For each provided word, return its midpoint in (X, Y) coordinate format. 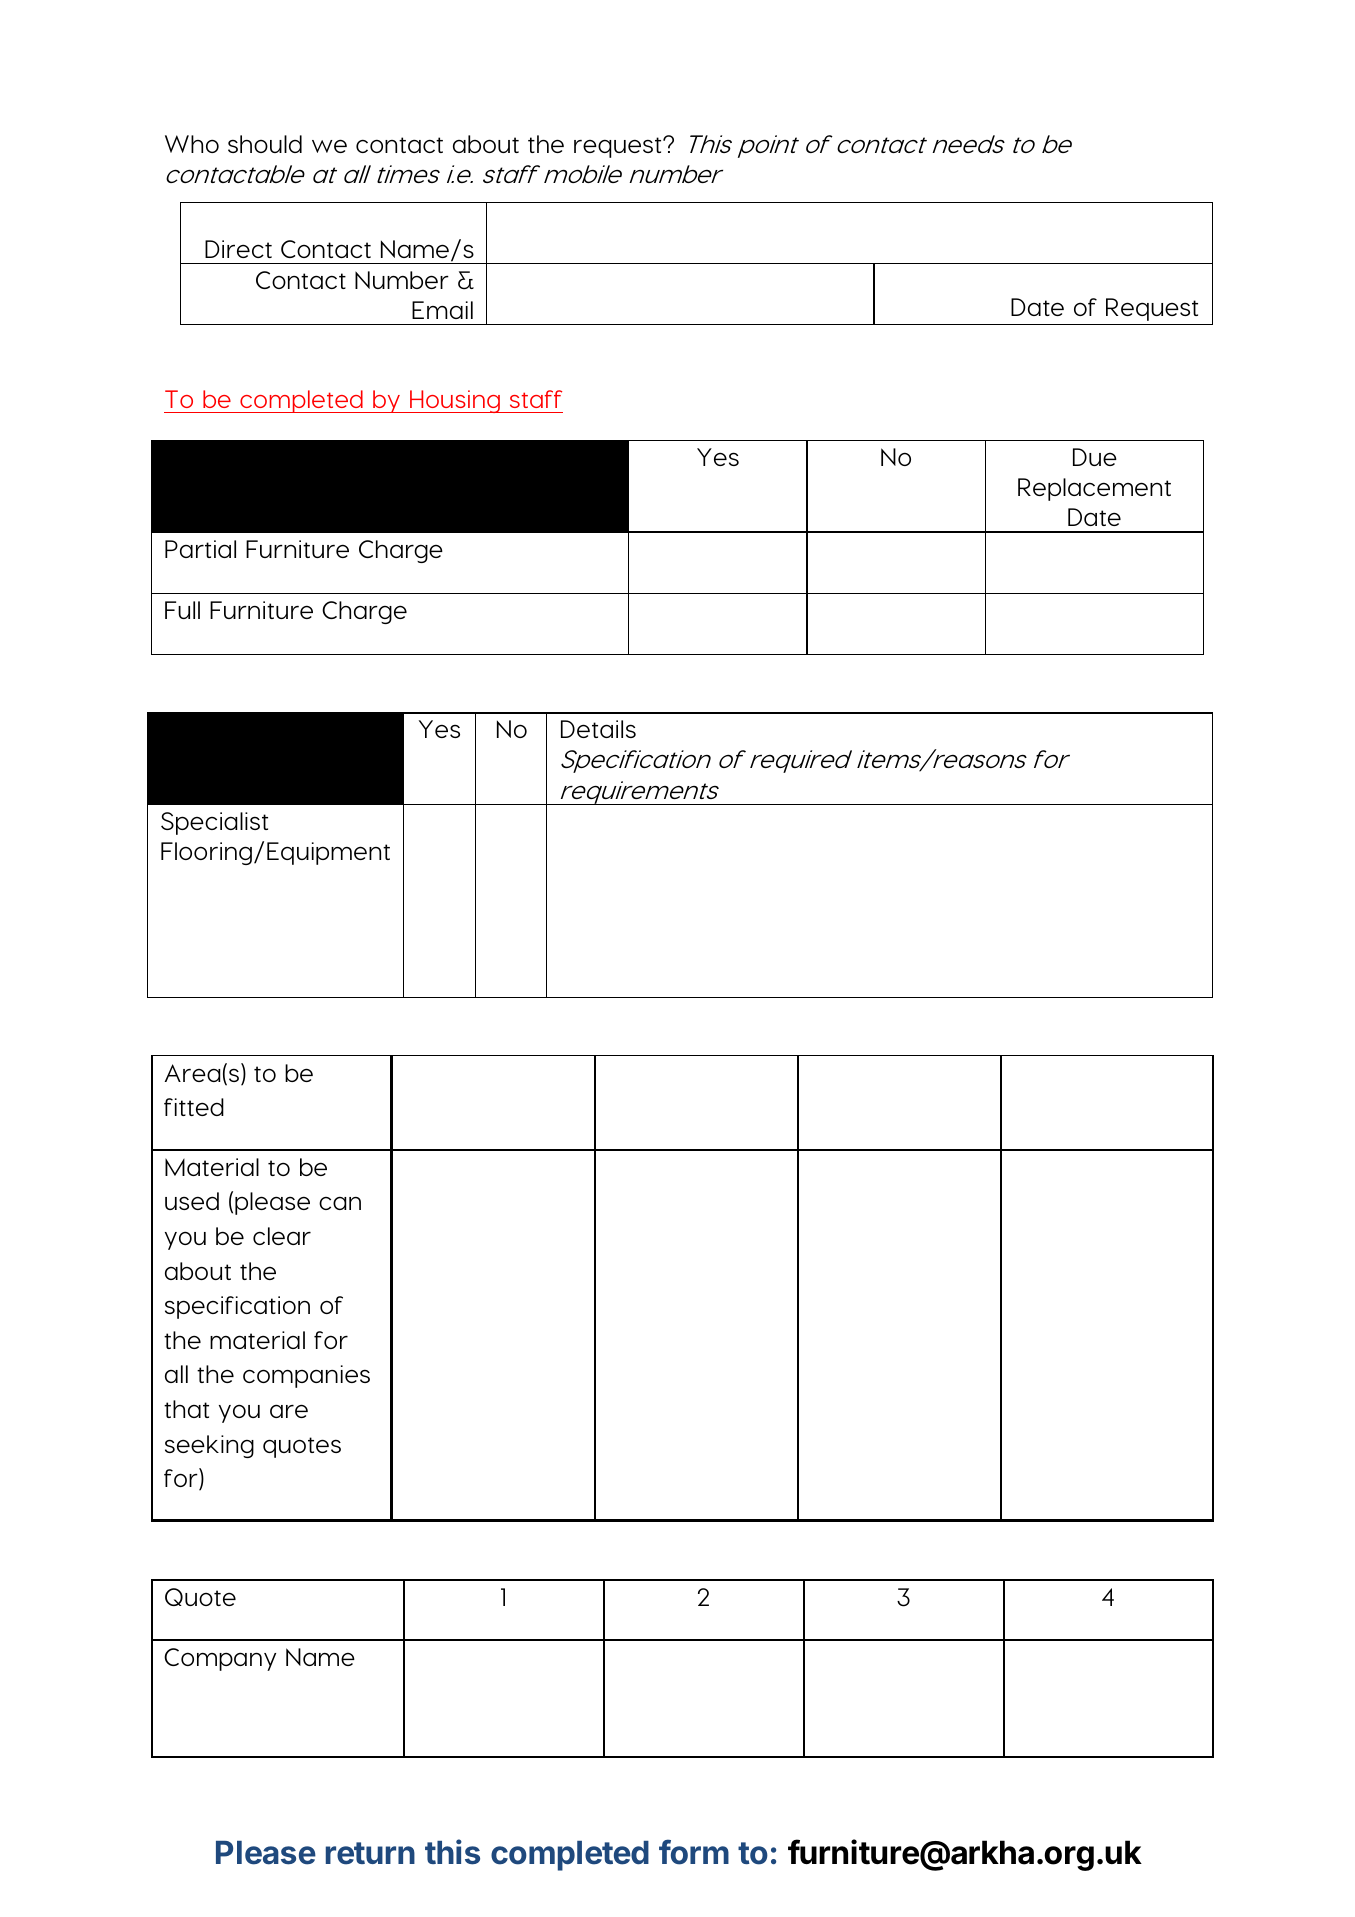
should (265, 144)
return (370, 1853)
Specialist (214, 823)
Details (598, 729)
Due (1095, 457)
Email (442, 310)
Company (220, 1659)
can (340, 1203)
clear (282, 1236)
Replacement (1094, 489)
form (694, 1852)
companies (306, 1376)
